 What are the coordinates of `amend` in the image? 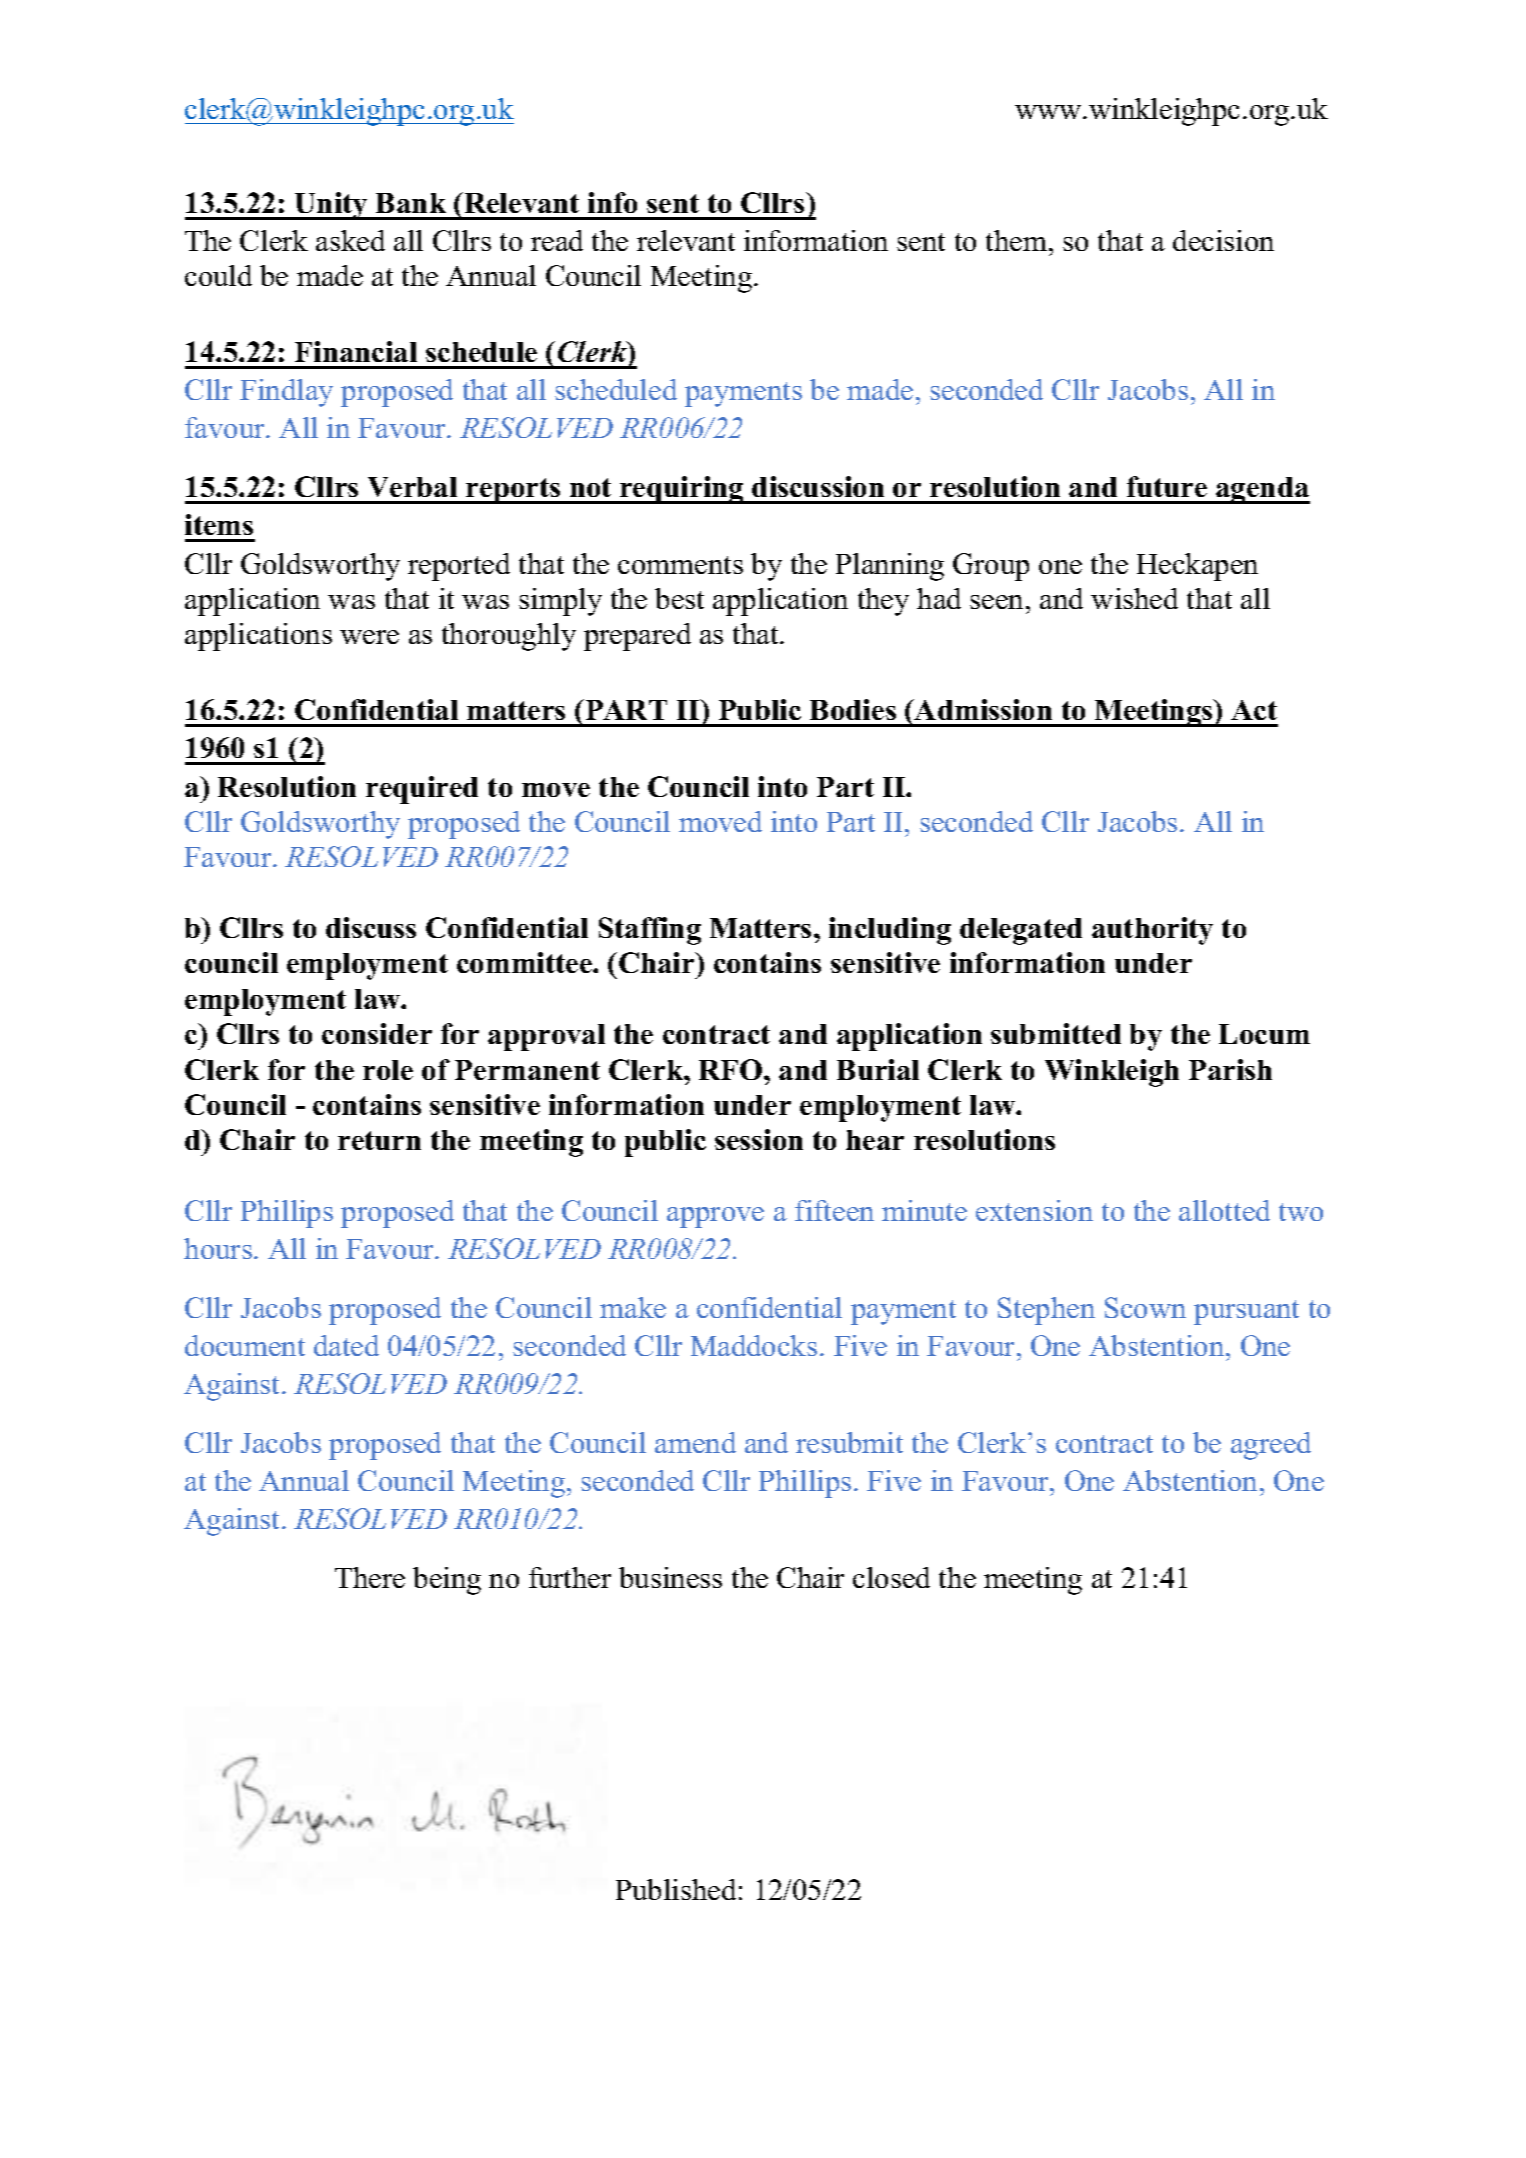 It's located at (695, 1442).
